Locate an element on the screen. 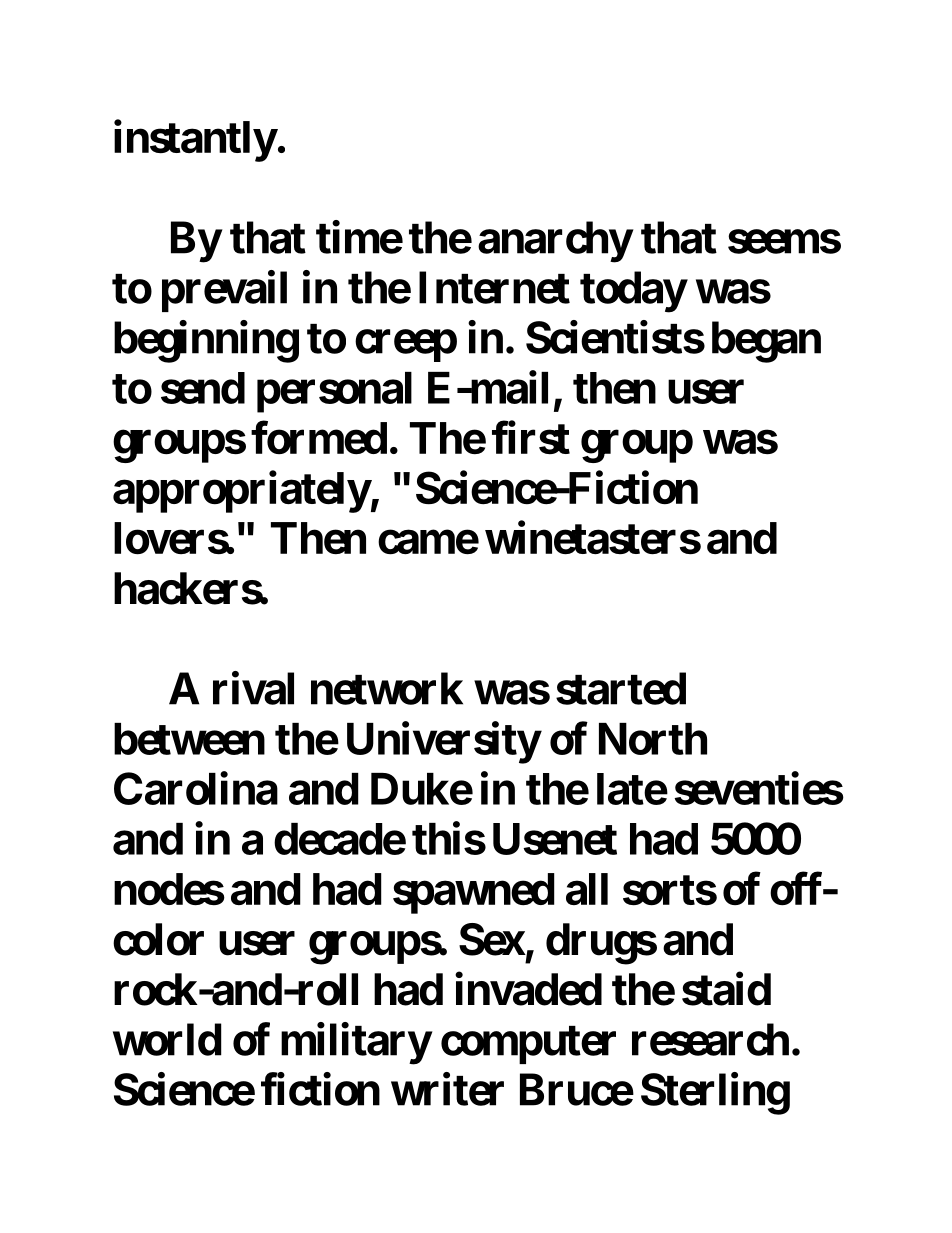  writer is located at coordinates (447, 1089).
